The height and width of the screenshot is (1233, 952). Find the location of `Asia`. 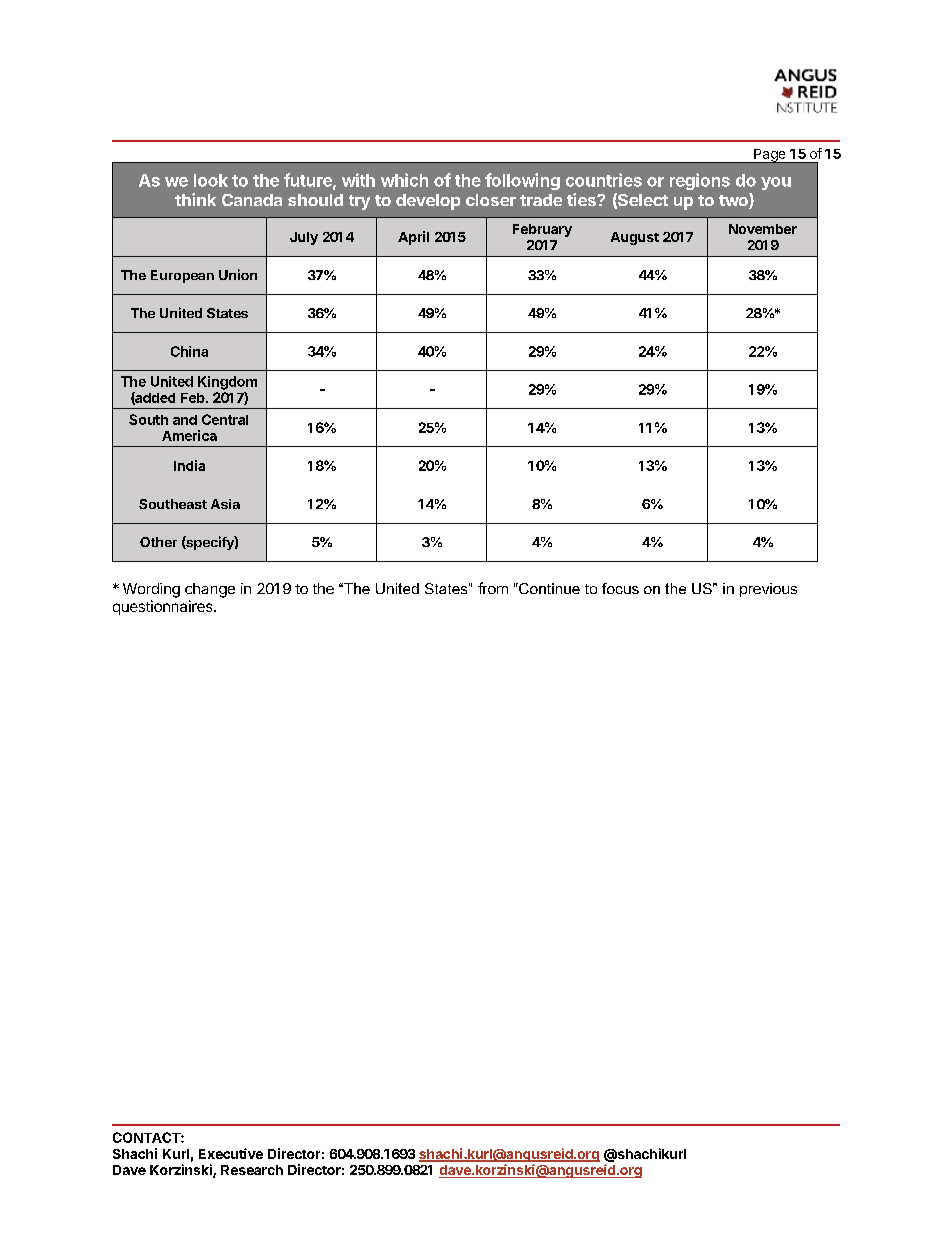

Asia is located at coordinates (225, 504).
